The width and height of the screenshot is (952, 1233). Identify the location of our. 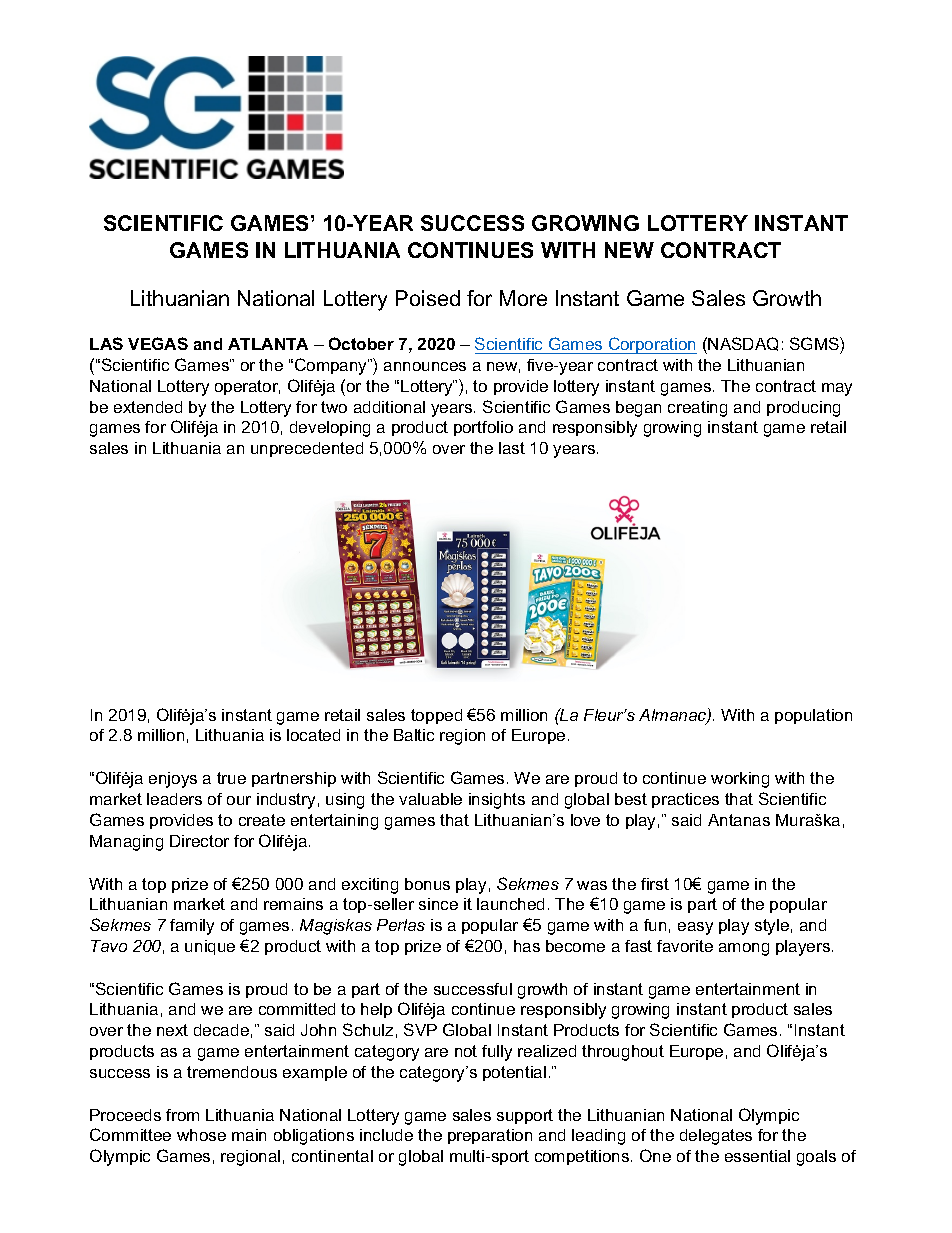
(239, 800).
